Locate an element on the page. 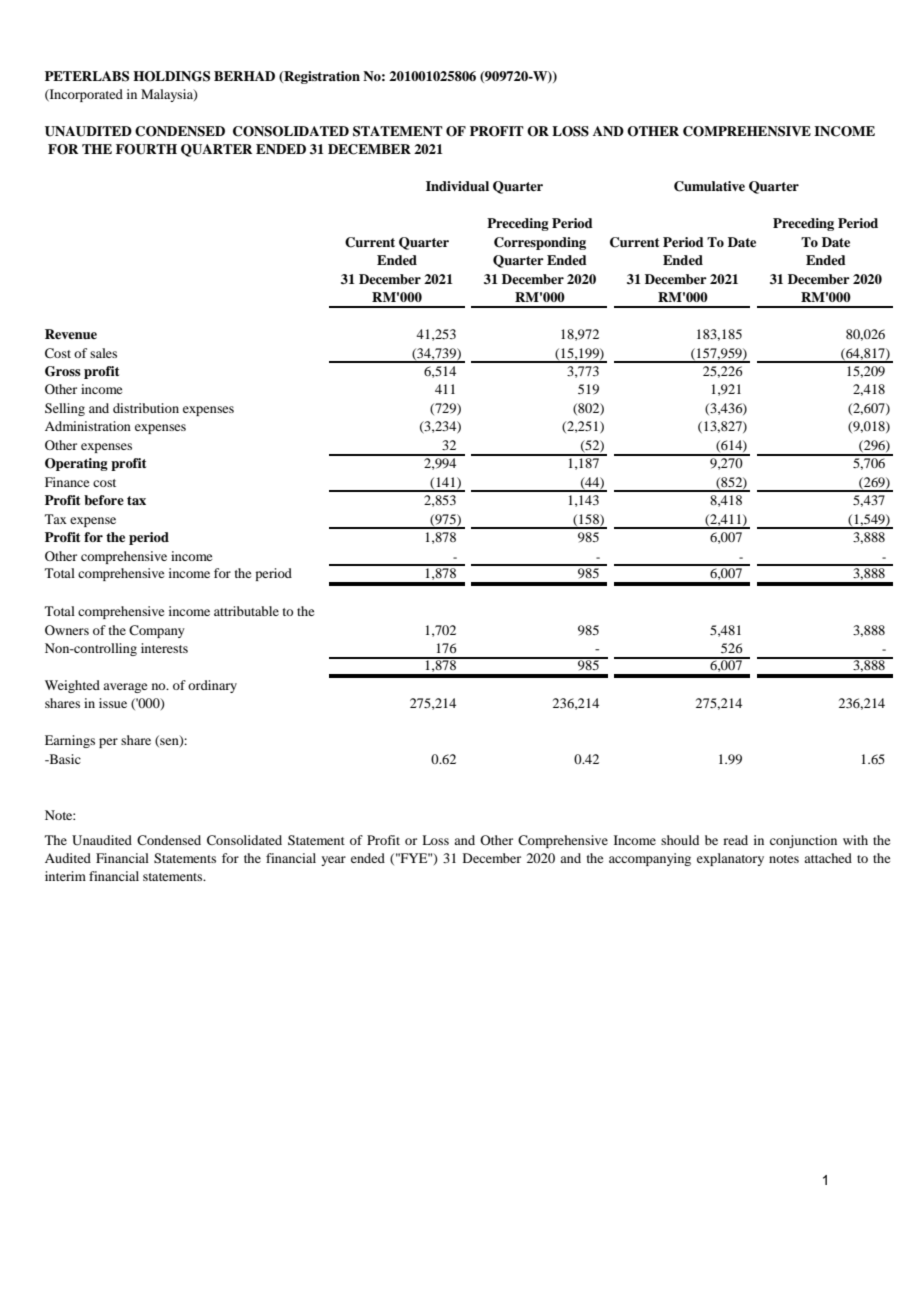 The image size is (924, 1308). explanatory is located at coordinates (730, 859).
